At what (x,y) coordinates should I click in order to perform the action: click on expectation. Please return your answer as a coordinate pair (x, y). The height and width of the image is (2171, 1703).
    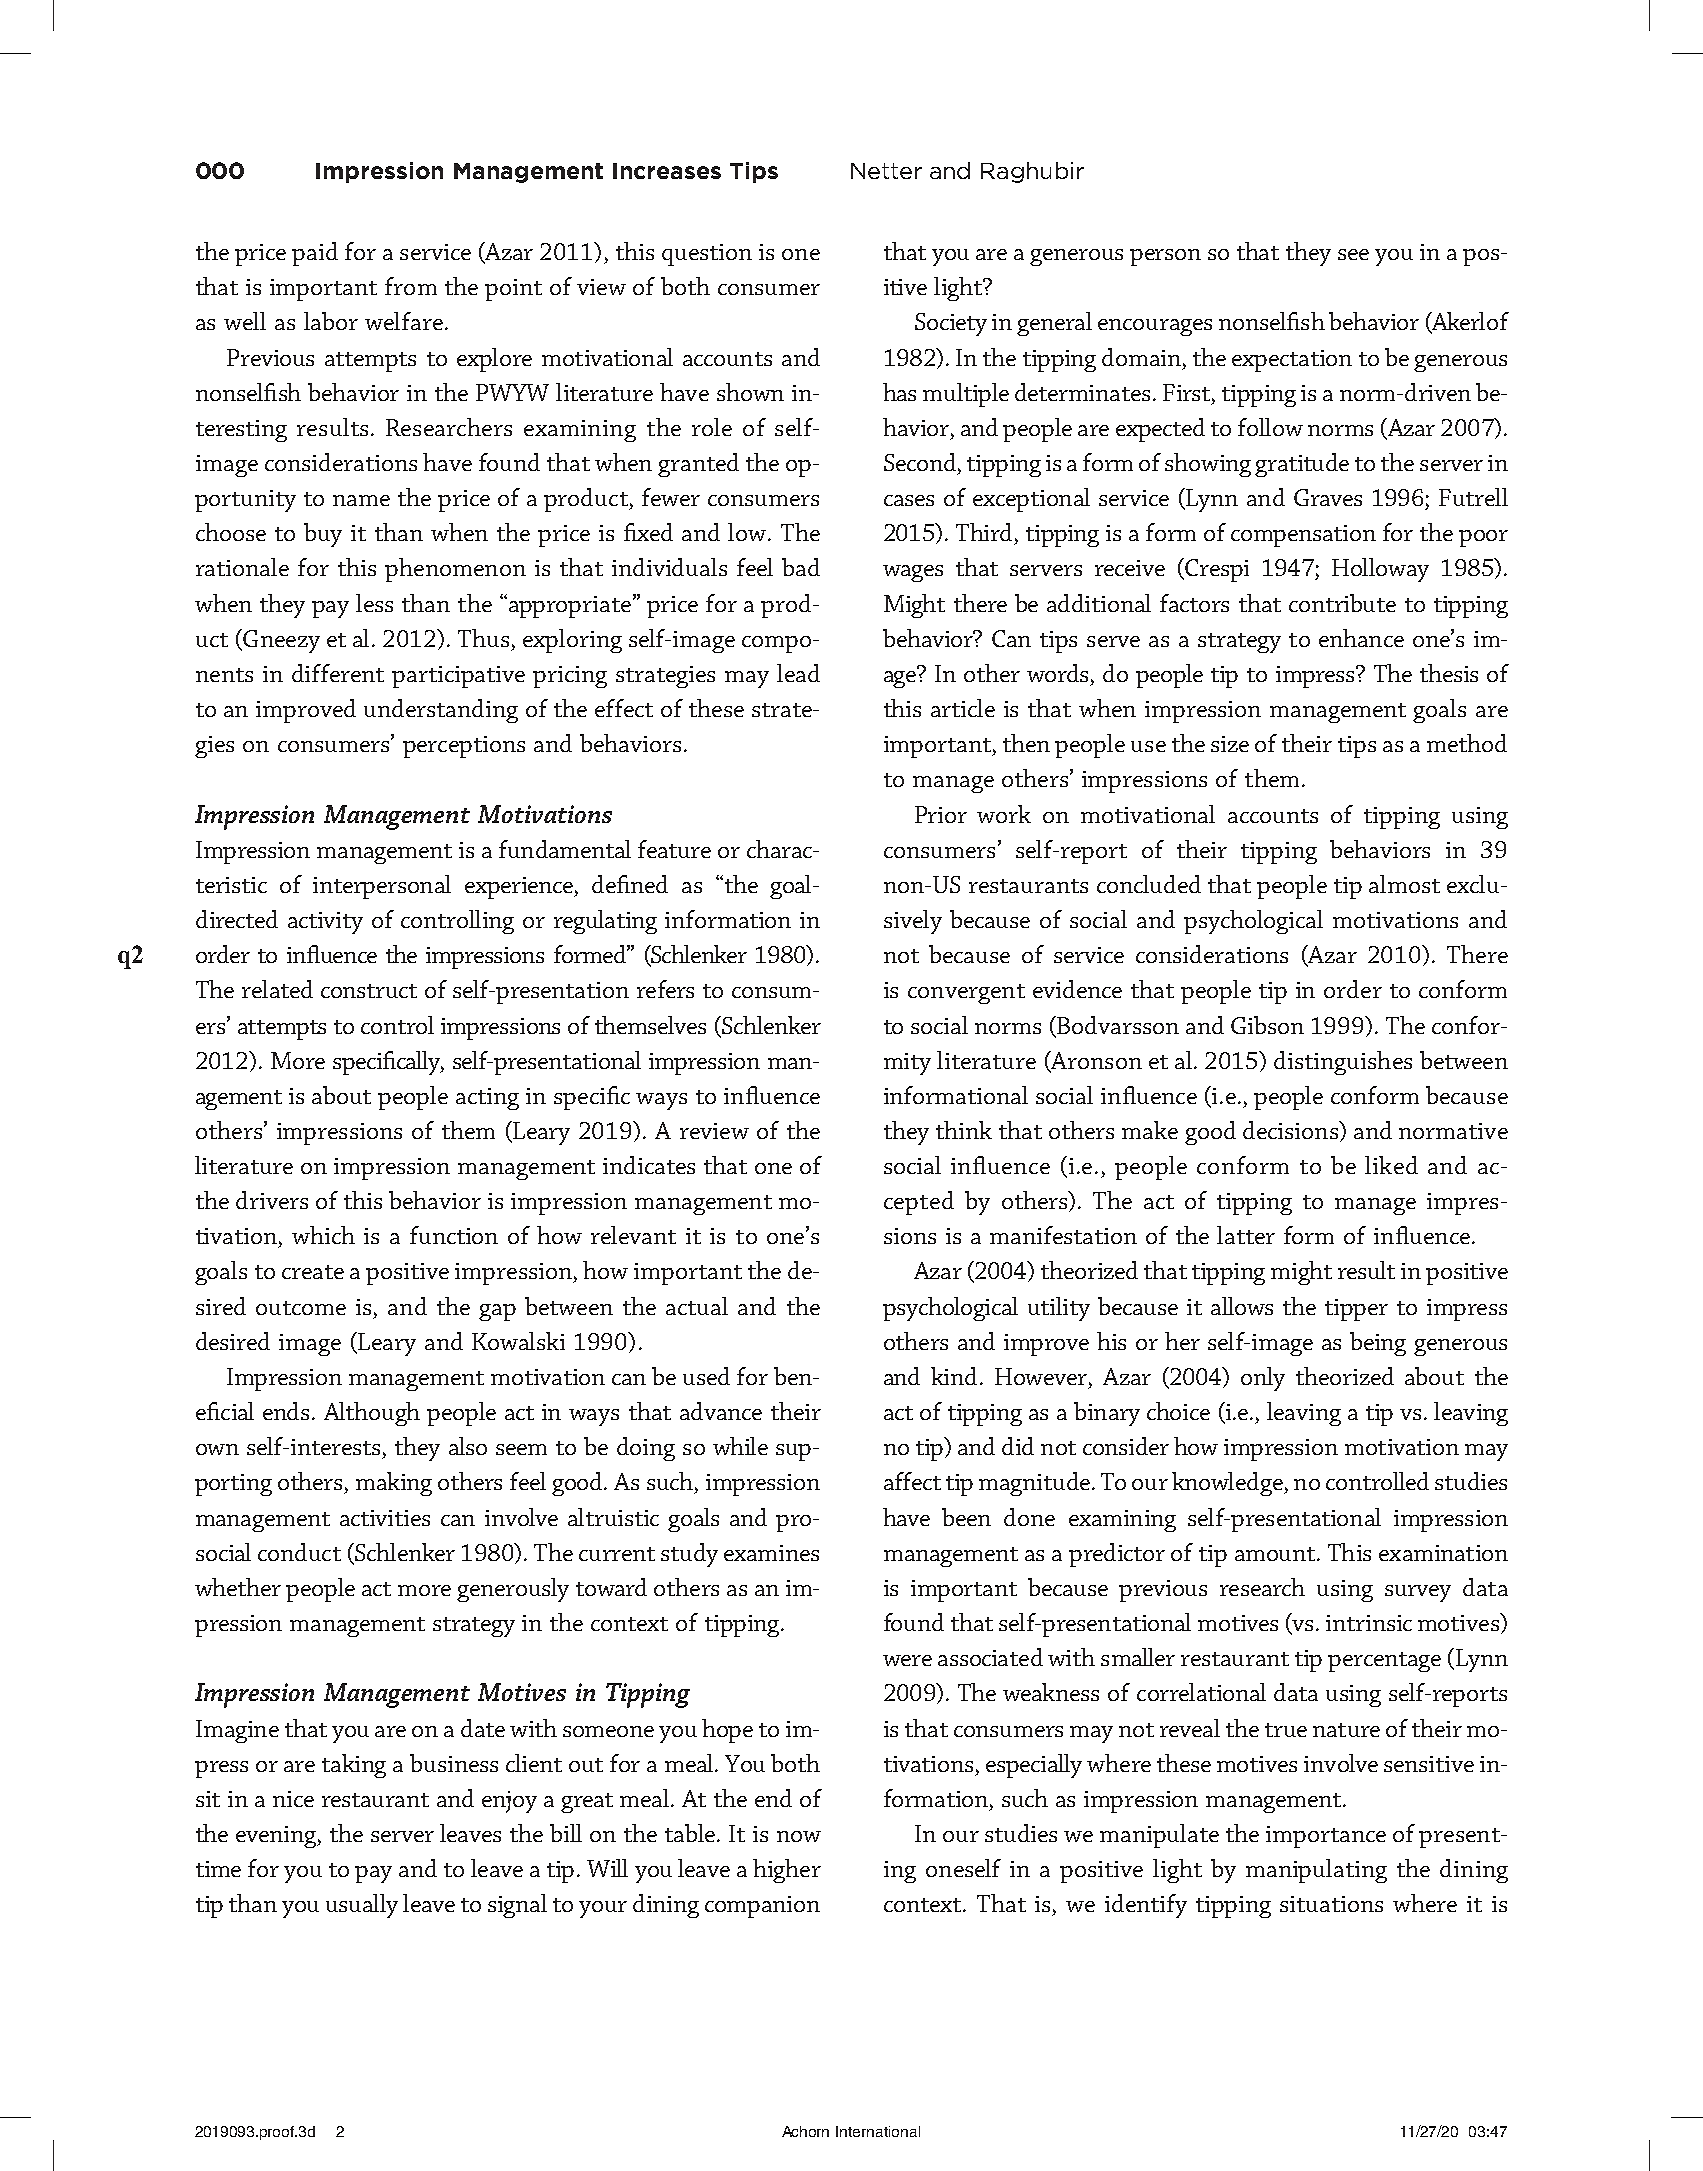
    Looking at the image, I should click on (1292, 361).
